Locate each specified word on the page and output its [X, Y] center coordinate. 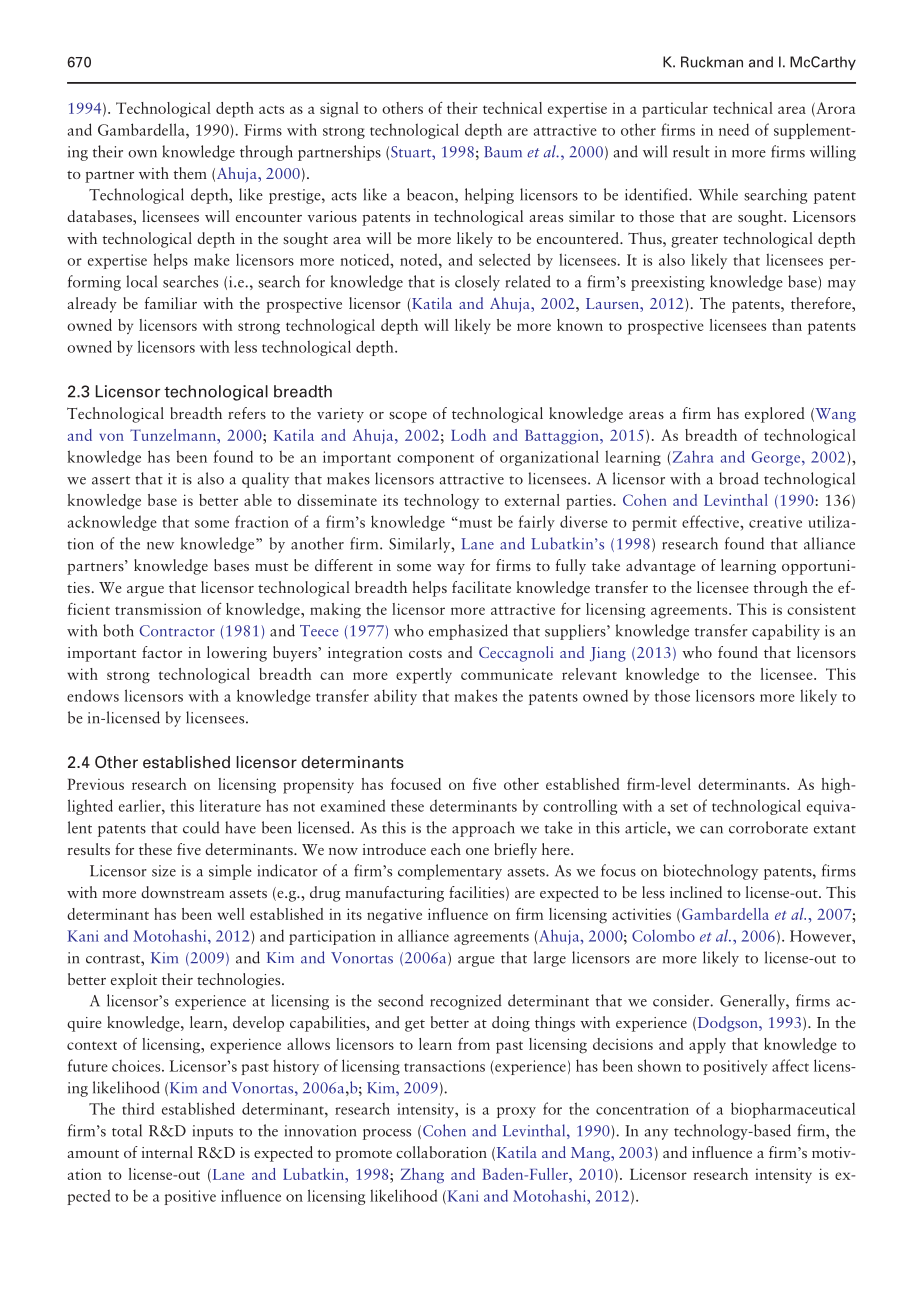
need [734, 129]
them [190, 173]
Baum [503, 152]
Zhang [422, 1176]
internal [167, 1152]
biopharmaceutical [793, 1110]
